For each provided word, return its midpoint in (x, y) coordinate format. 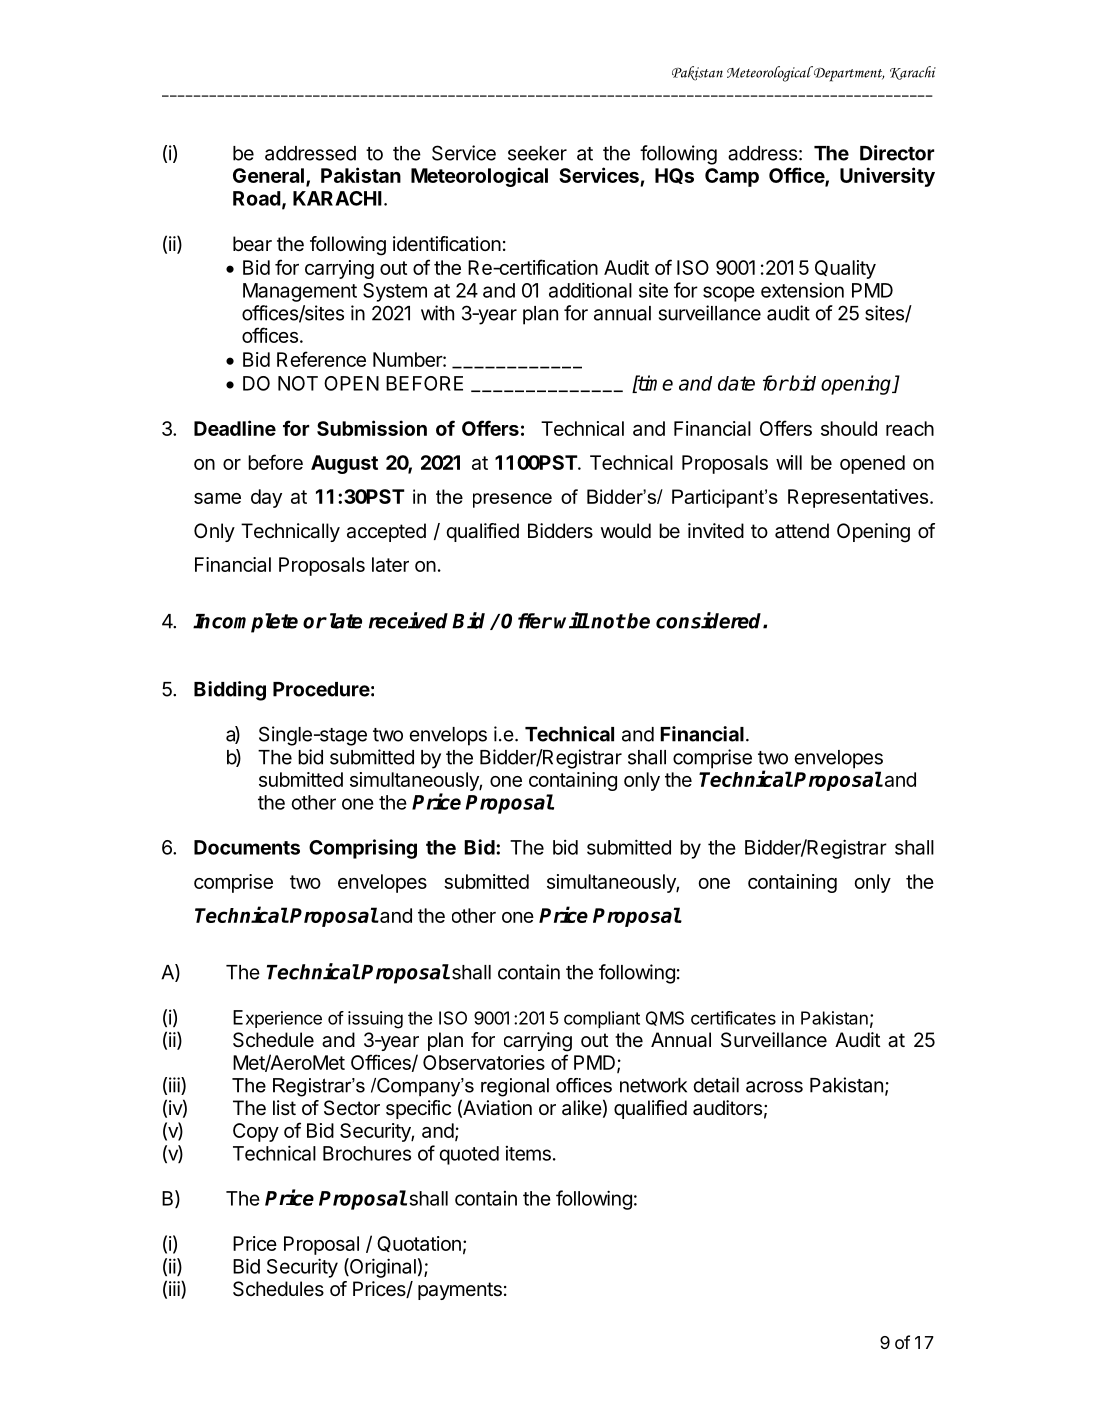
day (266, 498)
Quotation (419, 1244)
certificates (733, 1018)
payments (460, 1291)
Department (847, 74)
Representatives (858, 498)
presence (512, 500)
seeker (537, 153)
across (774, 1087)
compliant (602, 1019)
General (268, 175)
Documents (247, 847)
